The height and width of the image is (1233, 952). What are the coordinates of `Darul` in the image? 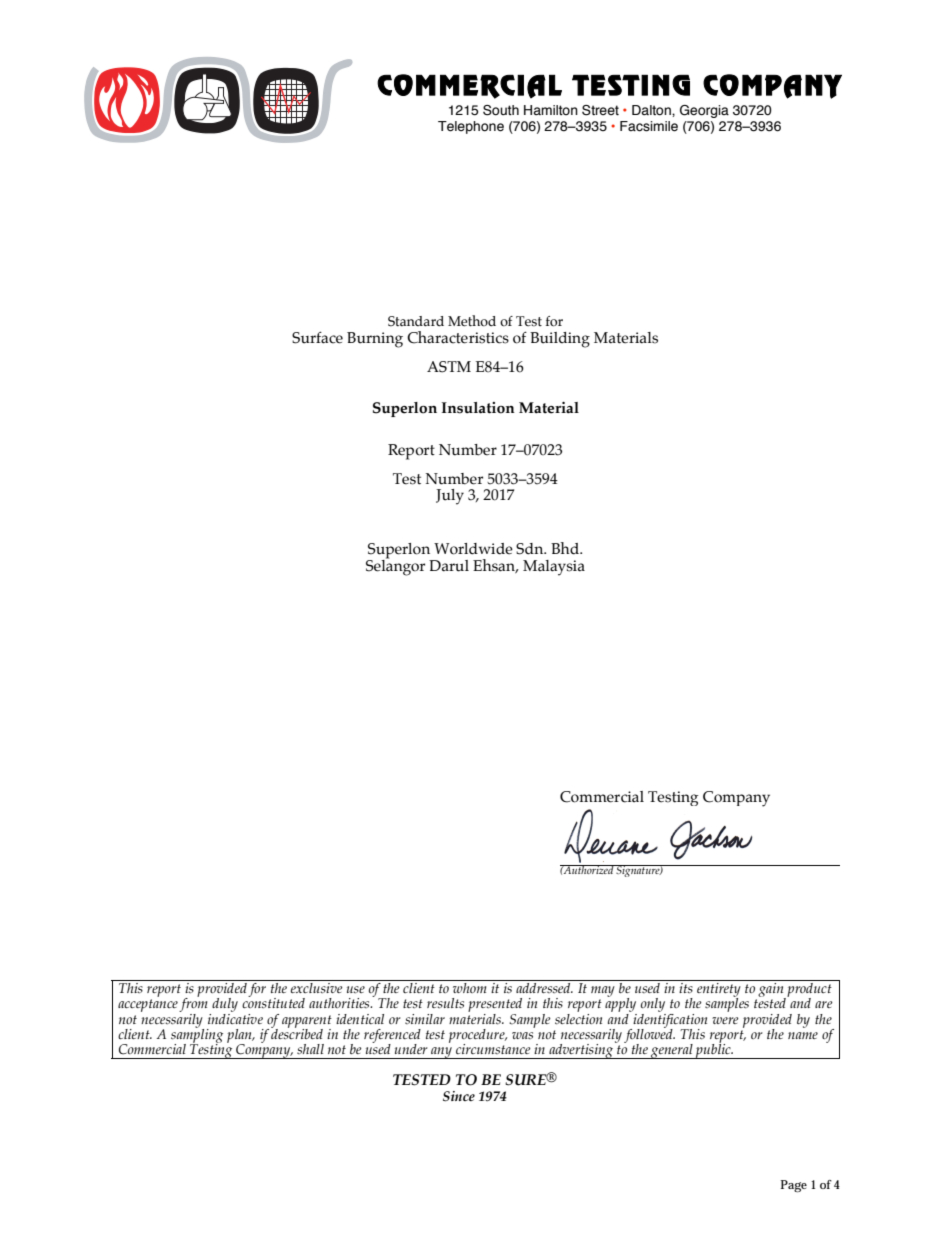 It's located at (449, 566).
